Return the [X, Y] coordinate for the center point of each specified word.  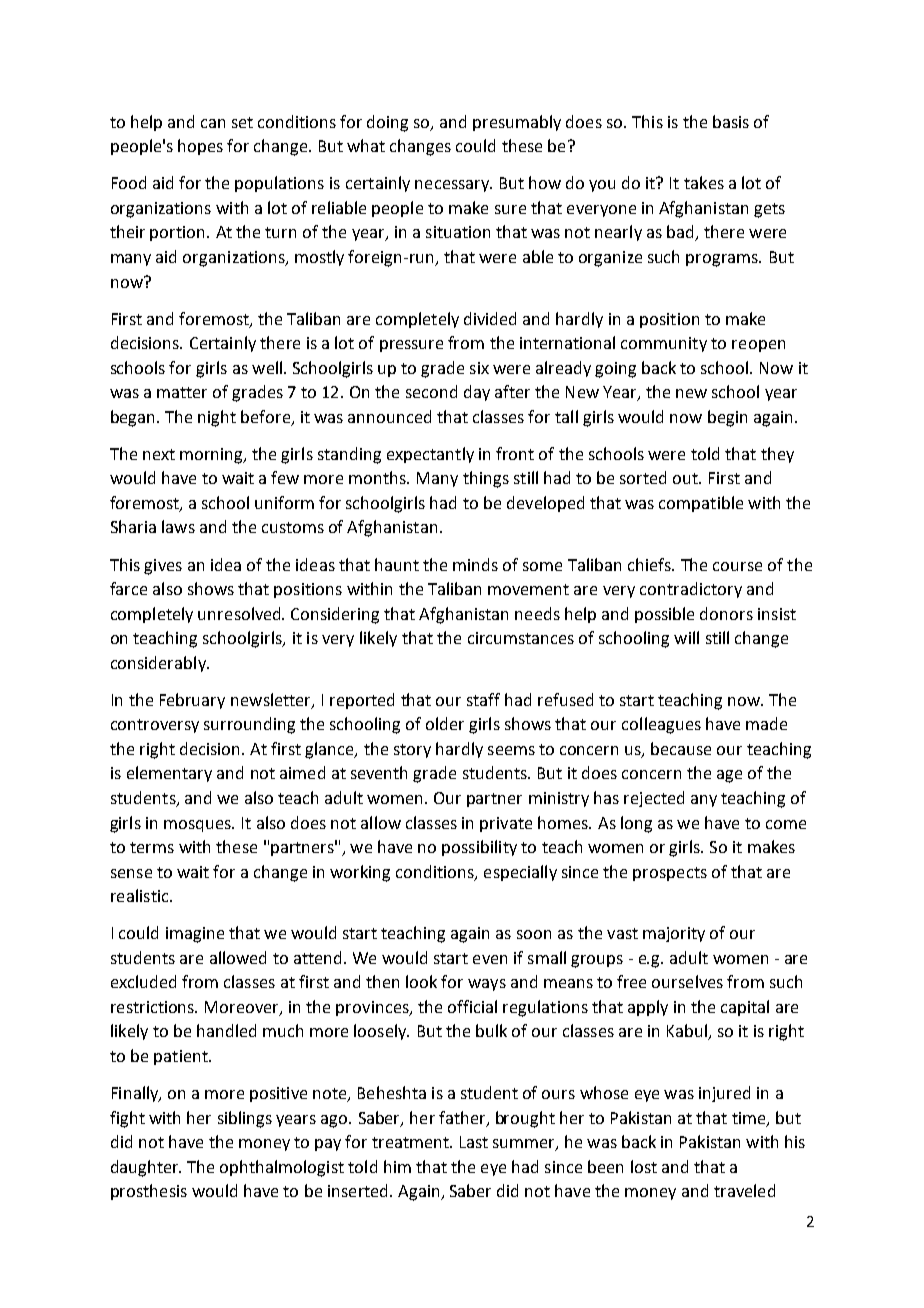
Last [474, 1142]
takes [704, 182]
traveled [744, 1190]
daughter [146, 1168]
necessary [453, 186]
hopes [200, 147]
